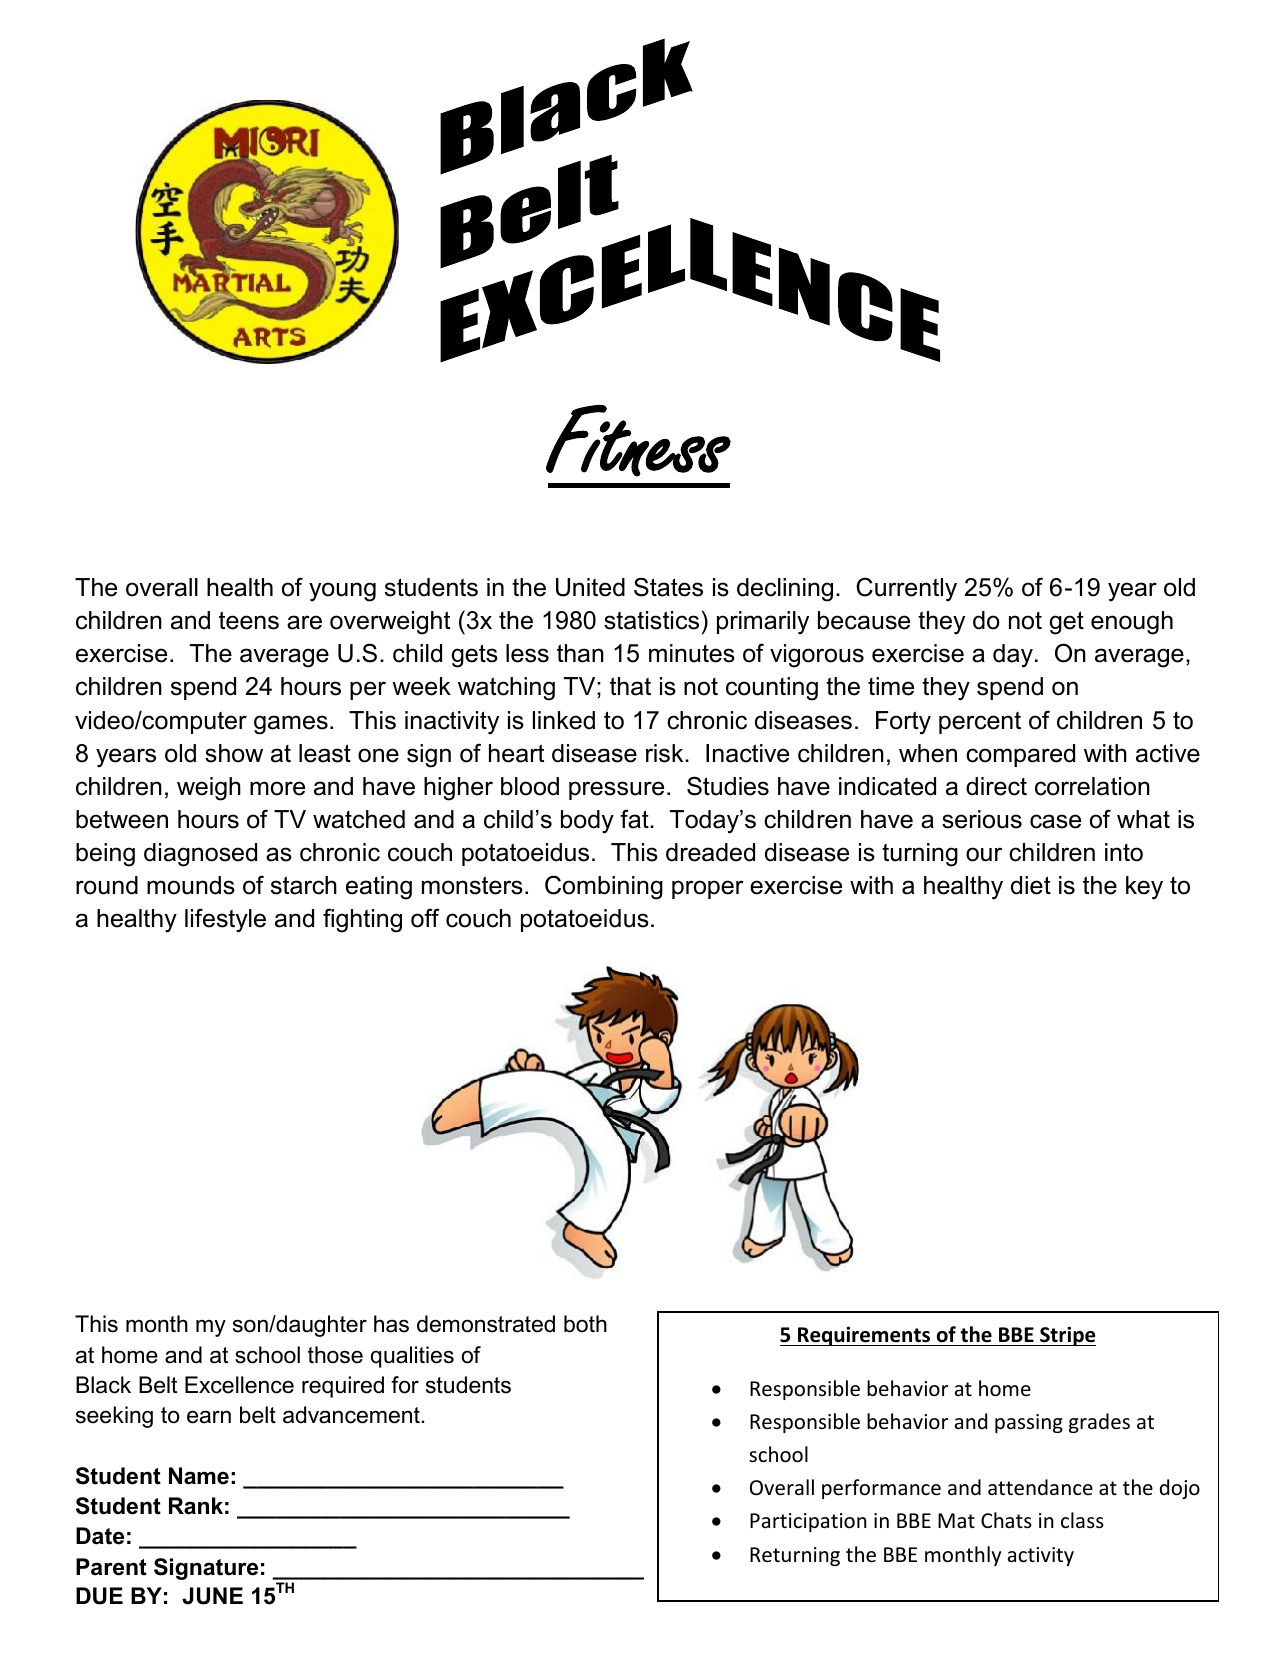  What do you see at coordinates (666, 753) in the screenshot?
I see `risk` at bounding box center [666, 753].
